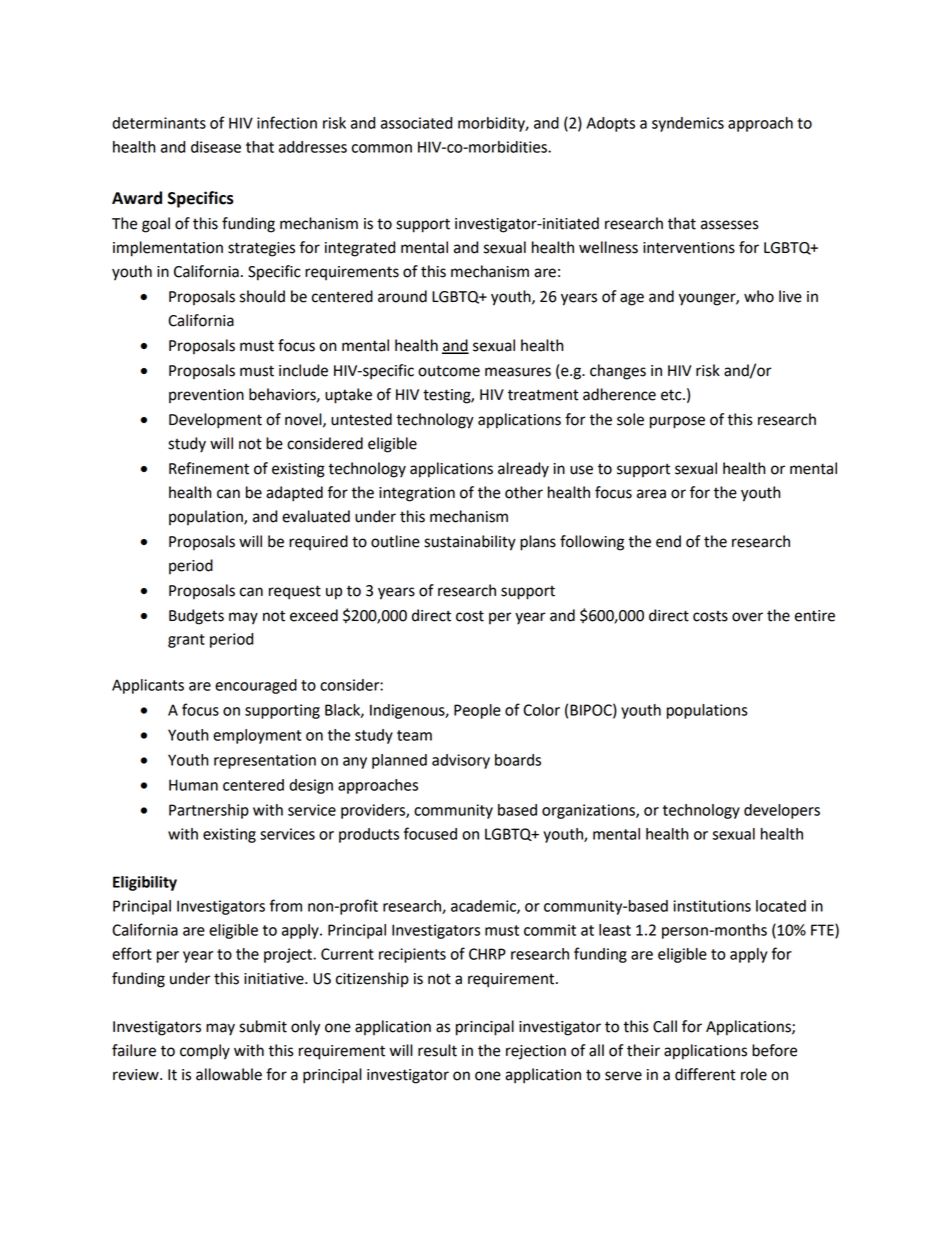  I want to click on disease, so click(216, 147).
